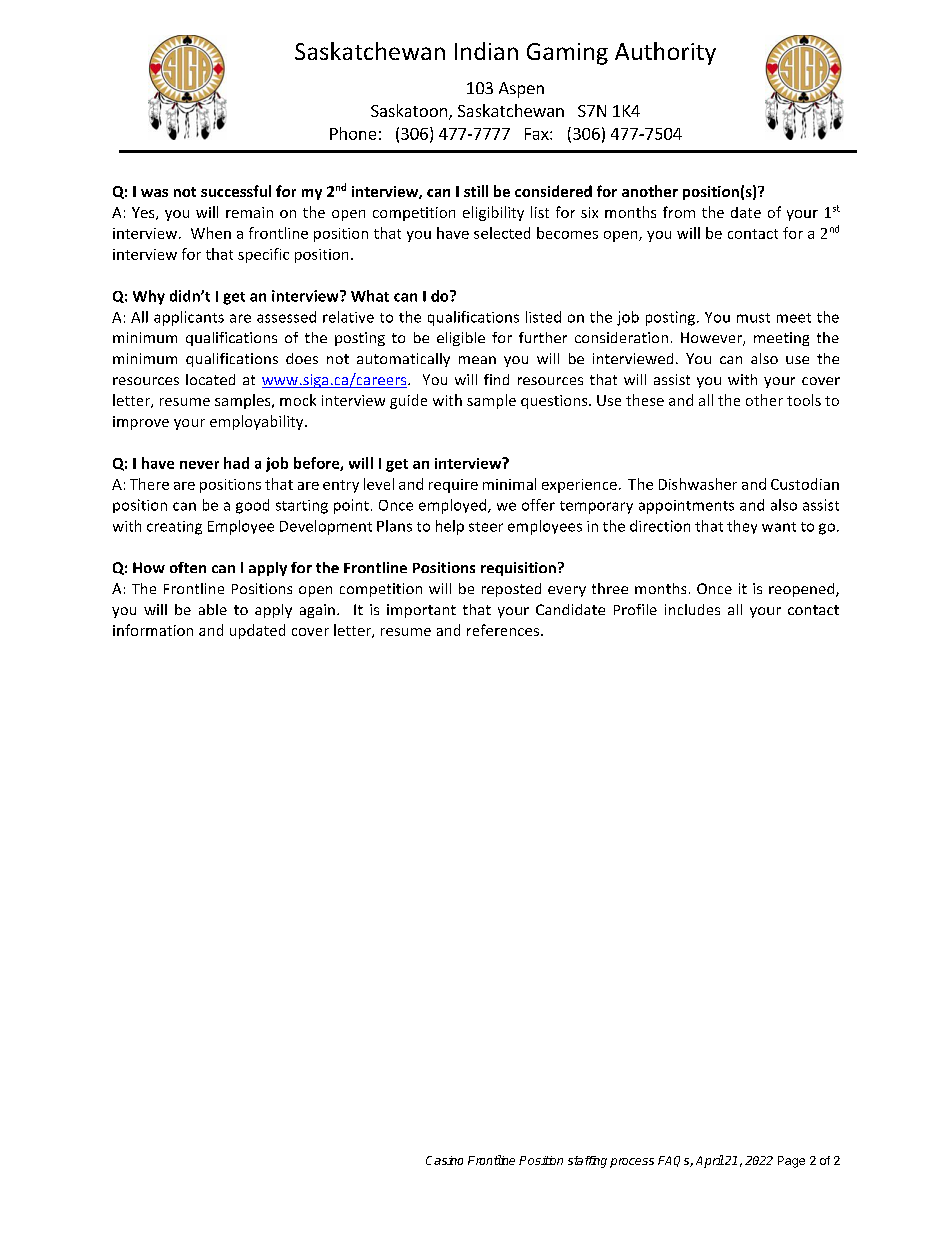 This screenshot has width=952, height=1233. Describe the element at coordinates (252, 506) in the screenshot. I see `good` at that location.
